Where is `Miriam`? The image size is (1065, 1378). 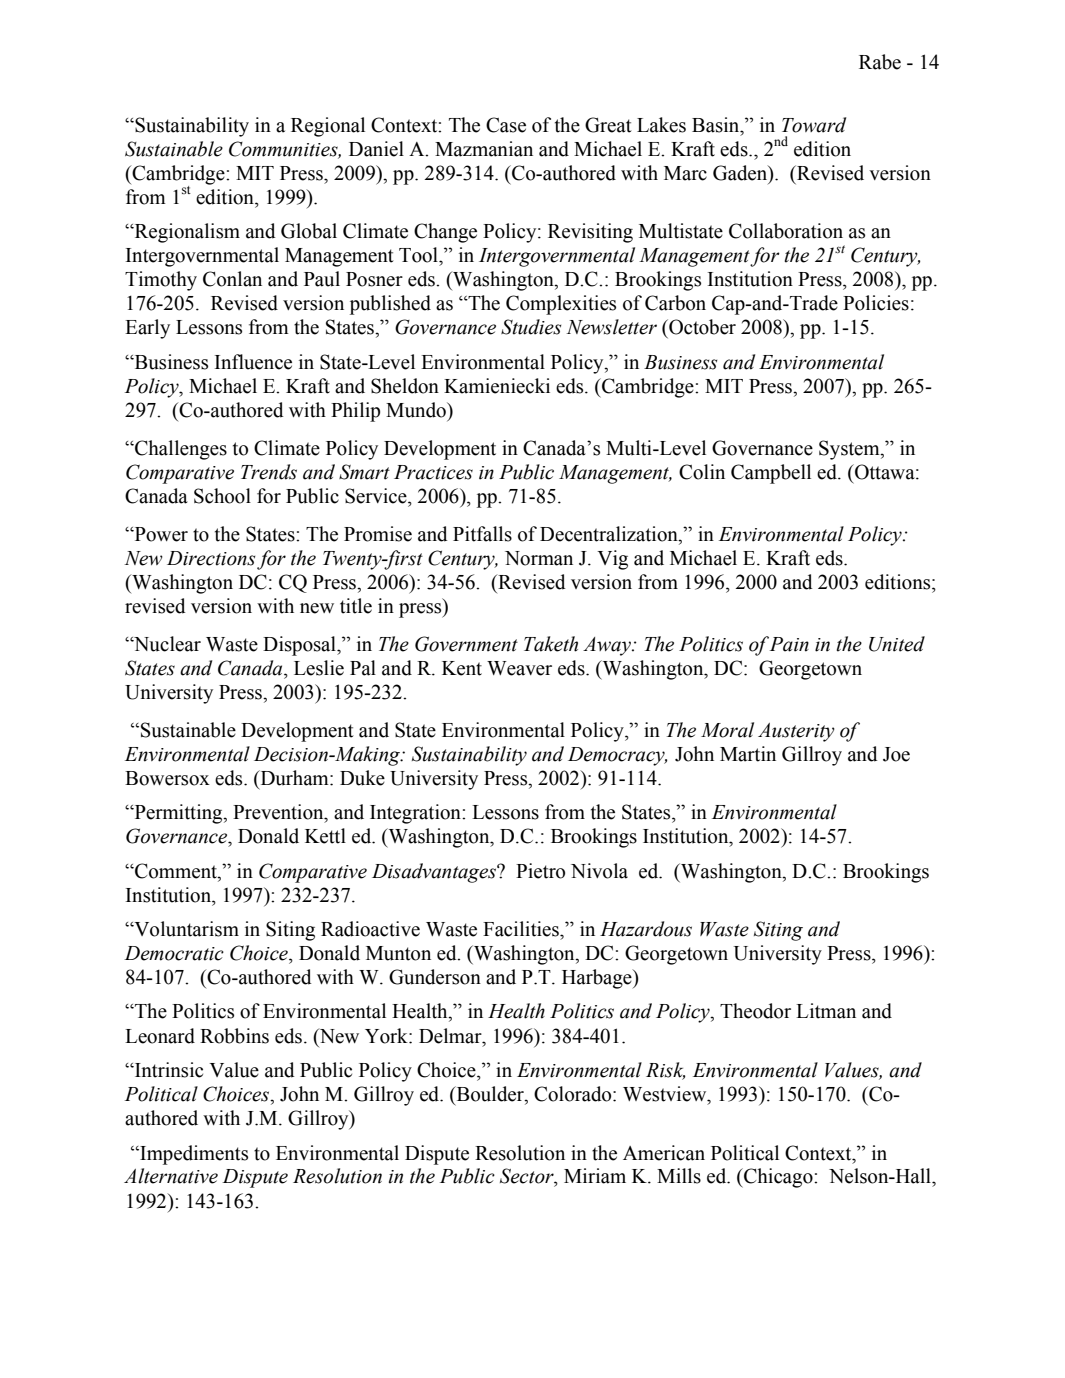
Miriam is located at coordinates (595, 1176).
